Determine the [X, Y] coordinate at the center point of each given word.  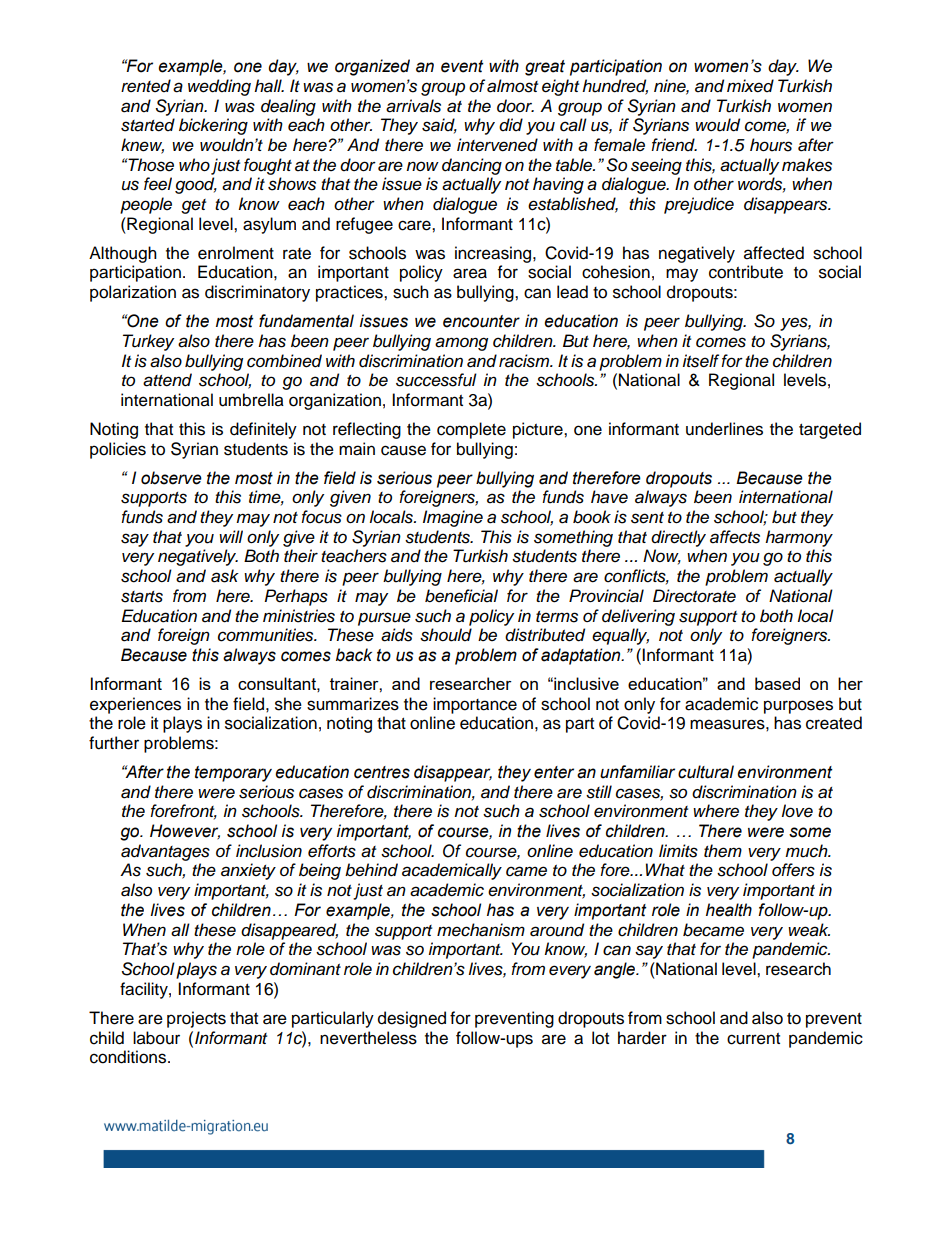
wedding [219, 87]
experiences [135, 705]
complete [471, 430]
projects [196, 1019]
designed [412, 1019]
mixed [750, 86]
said [439, 126]
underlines [724, 429]
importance [475, 705]
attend [167, 380]
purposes [798, 707]
